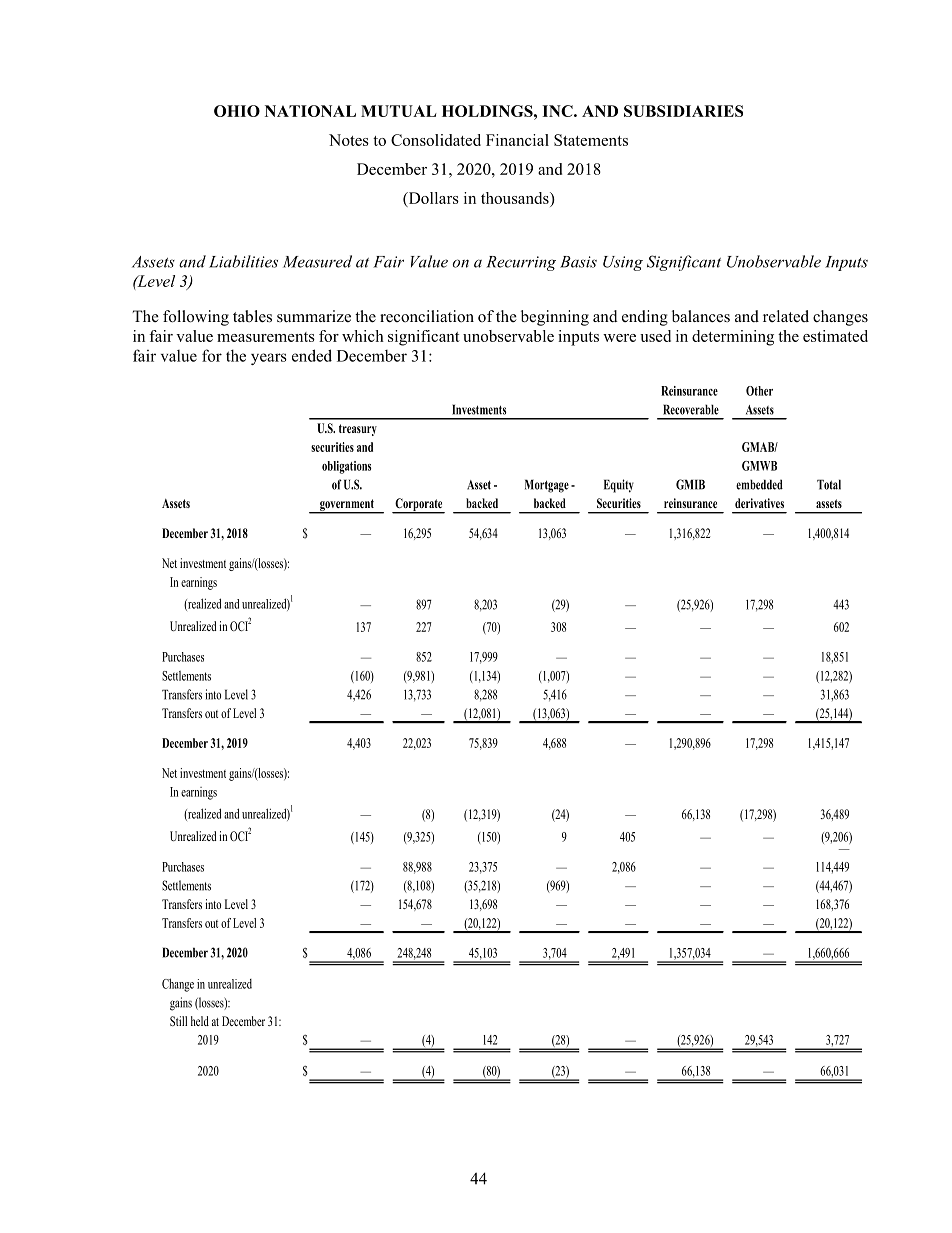 This image has width=952, height=1233. Describe the element at coordinates (200, 1021) in the image. I see `held` at that location.
